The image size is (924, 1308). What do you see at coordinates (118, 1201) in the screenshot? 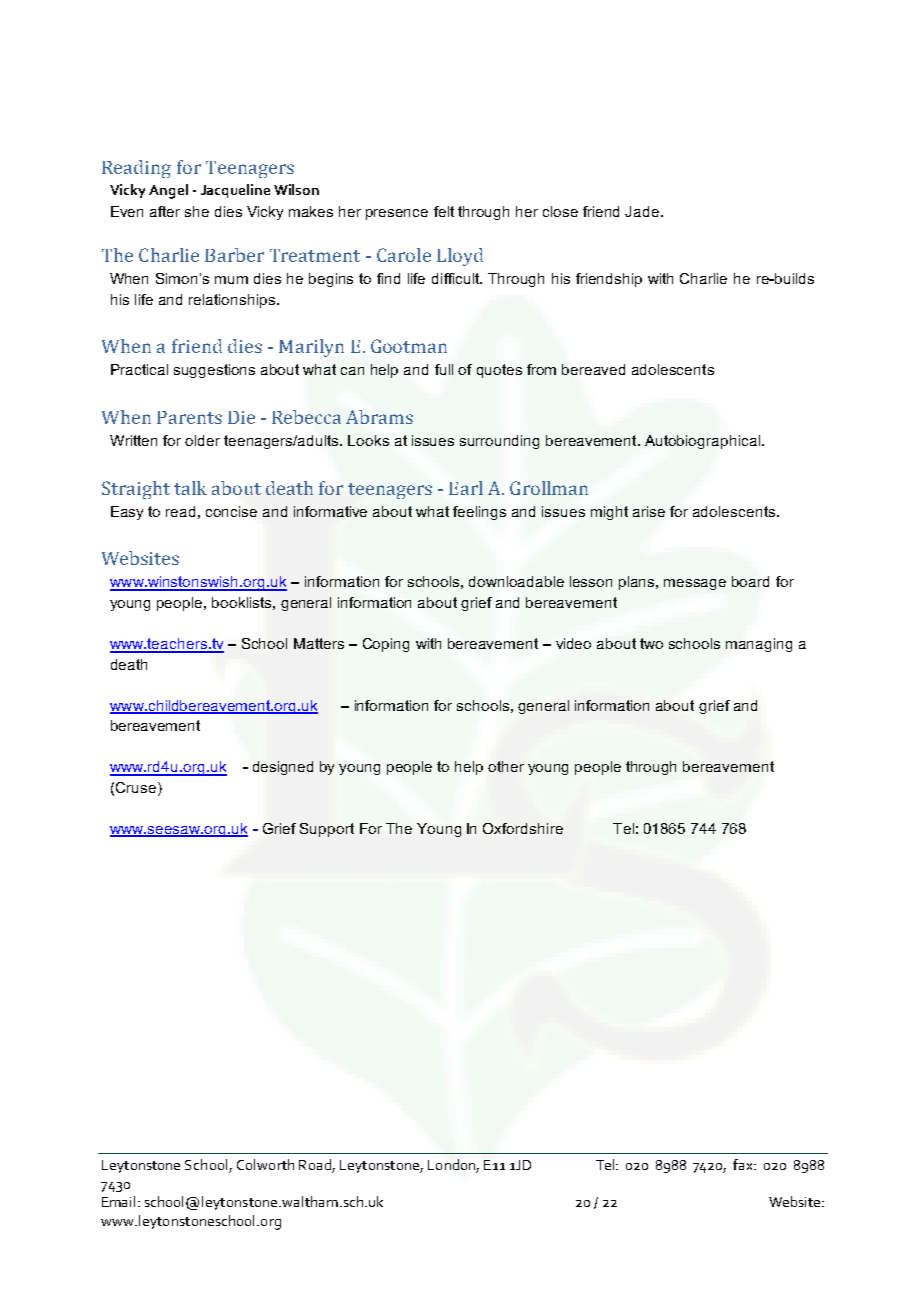
I see `Email` at bounding box center [118, 1201].
